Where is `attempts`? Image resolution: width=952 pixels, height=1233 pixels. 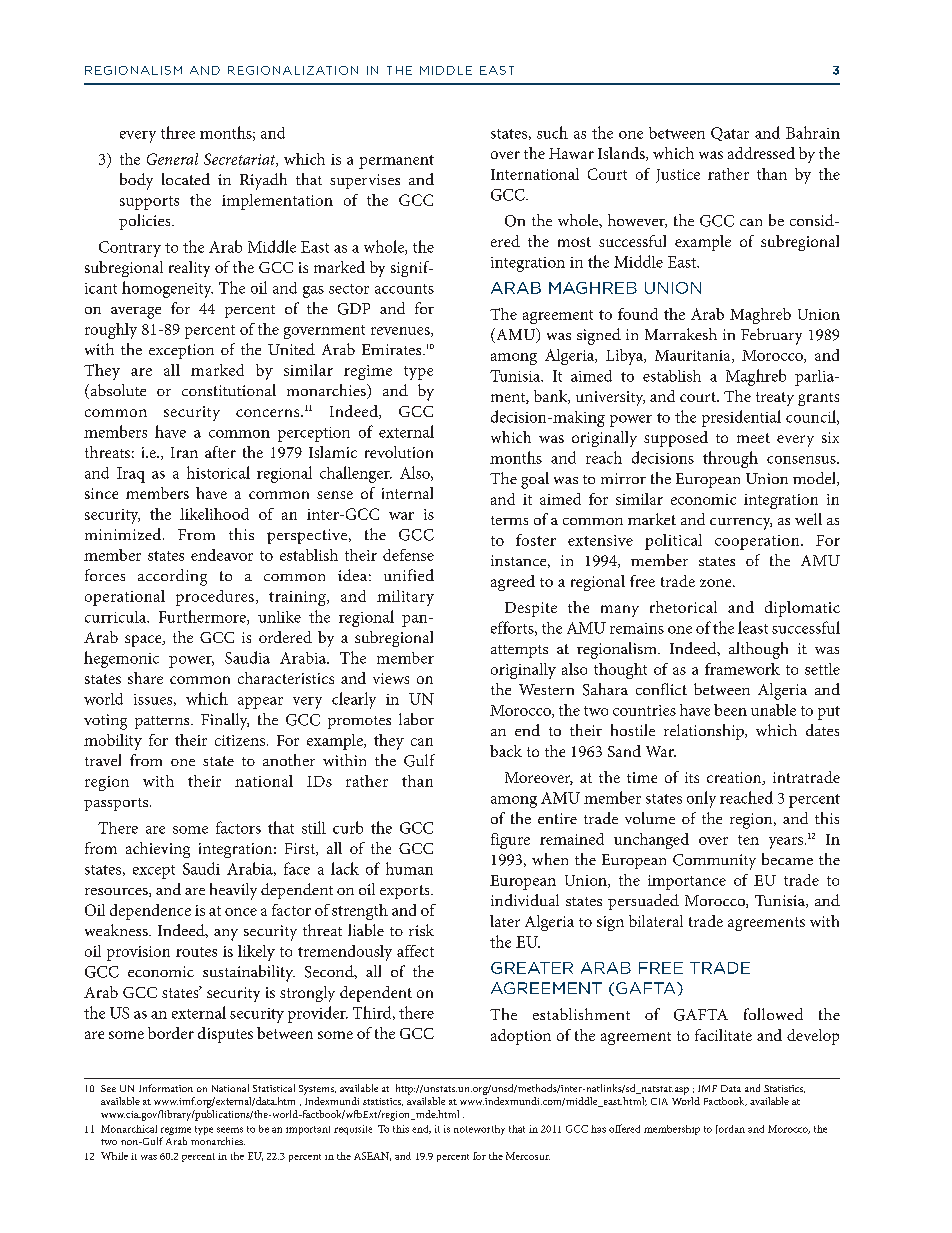
attempts is located at coordinates (519, 651).
